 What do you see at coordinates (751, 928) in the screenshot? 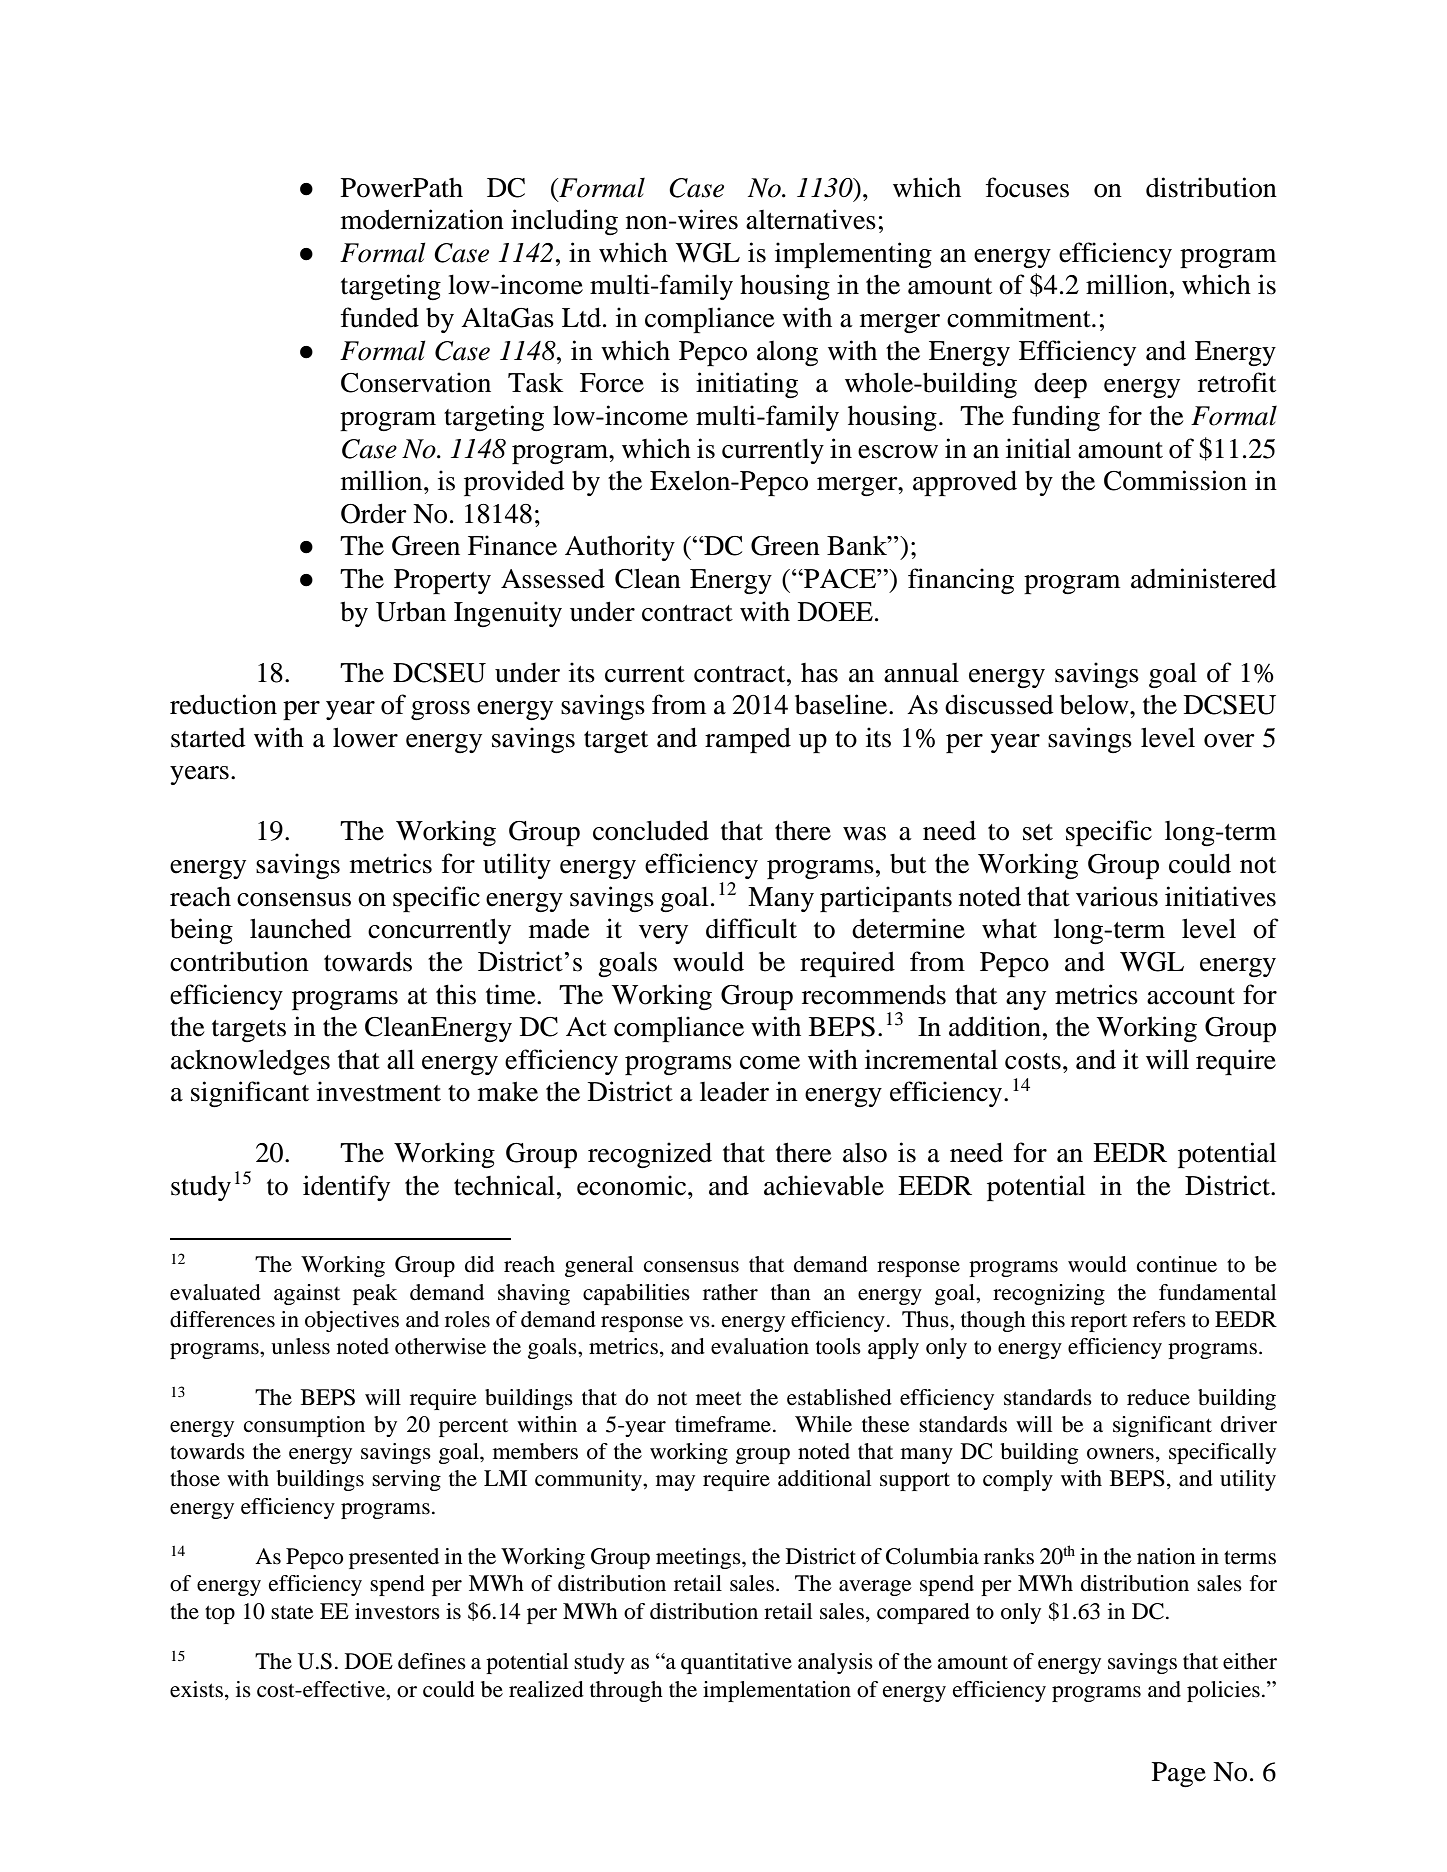
I see `difficult` at bounding box center [751, 928].
